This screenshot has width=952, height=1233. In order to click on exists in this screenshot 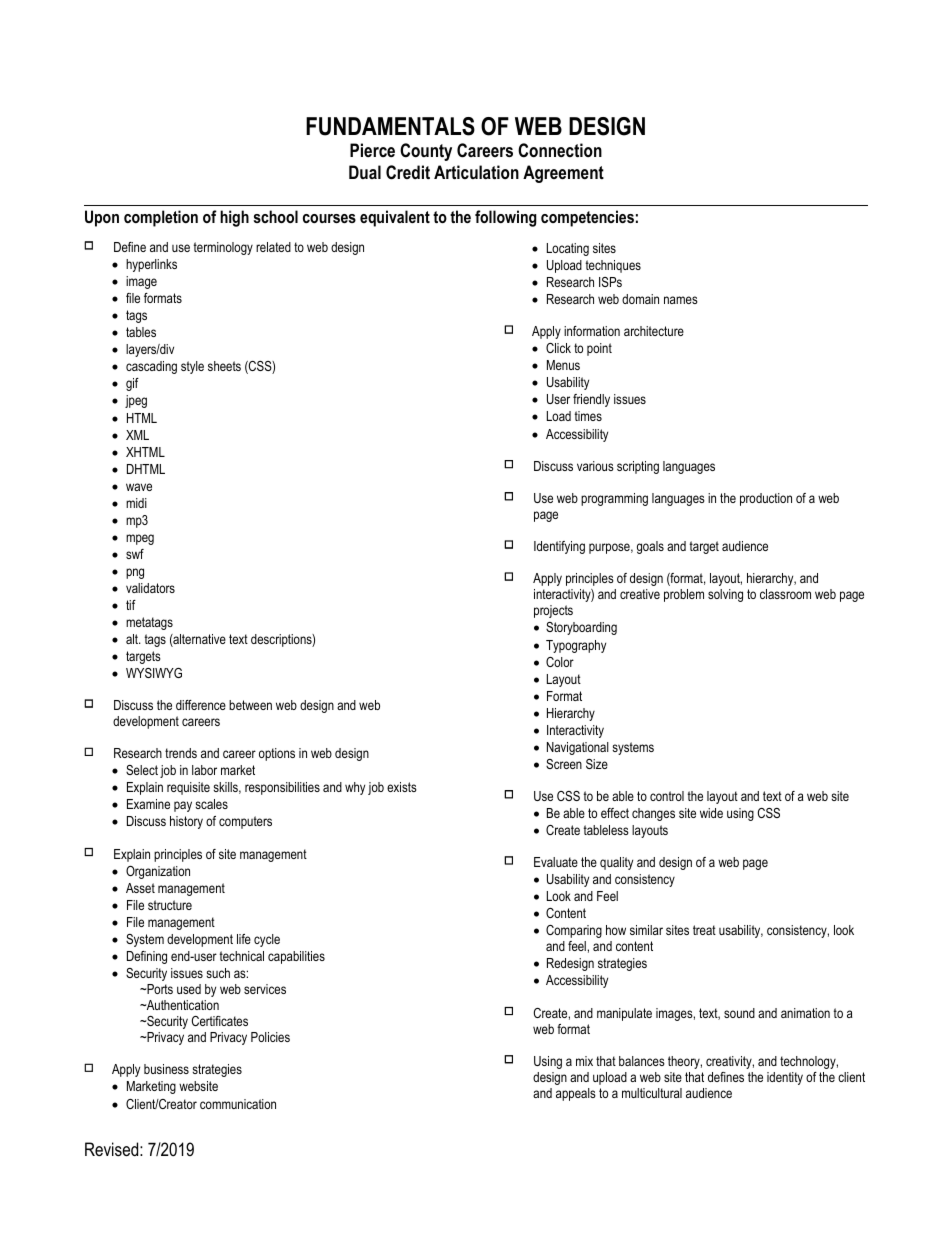, I will do `click(402, 787)`.
